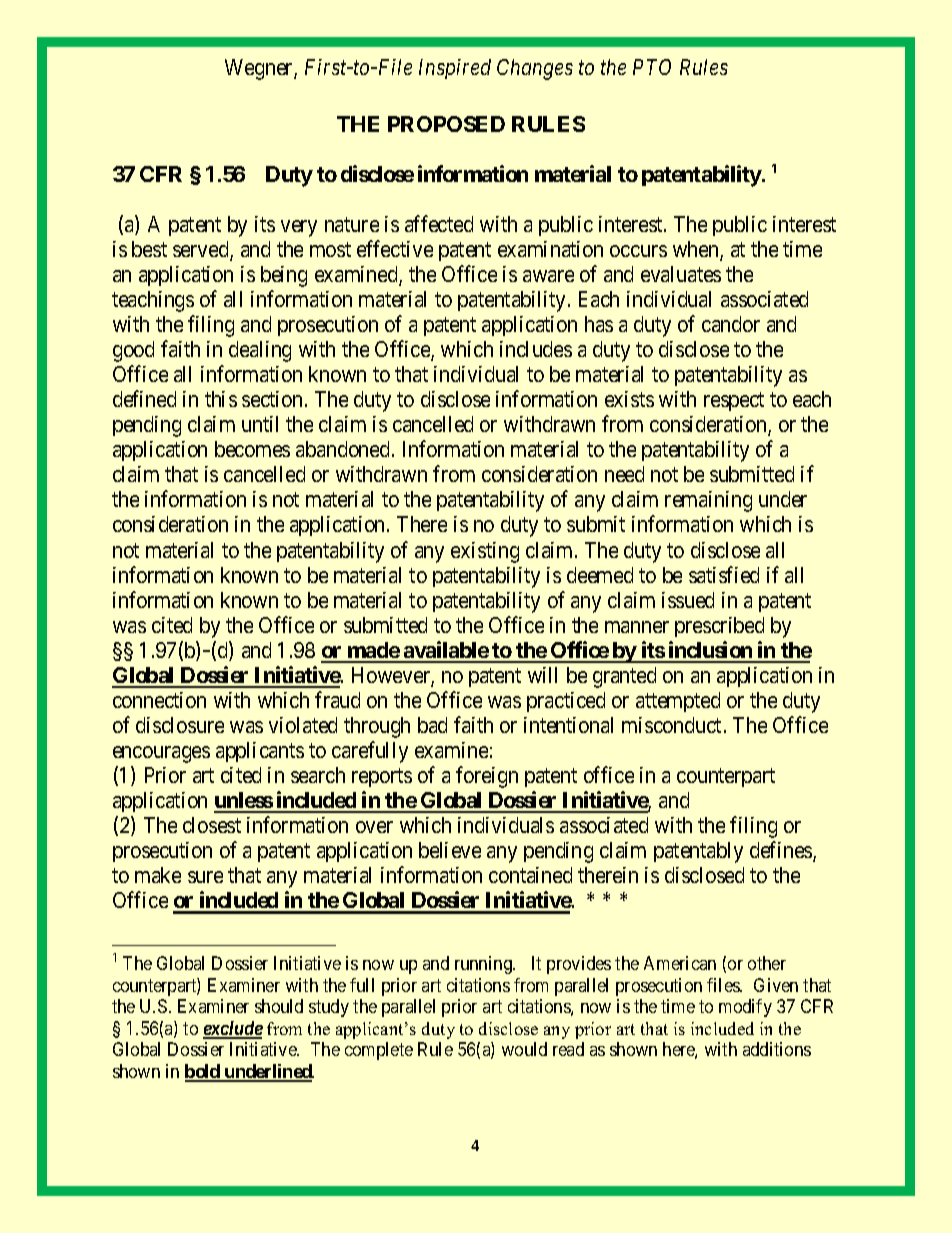  Describe the element at coordinates (221, 399) in the screenshot. I see `this` at that location.
